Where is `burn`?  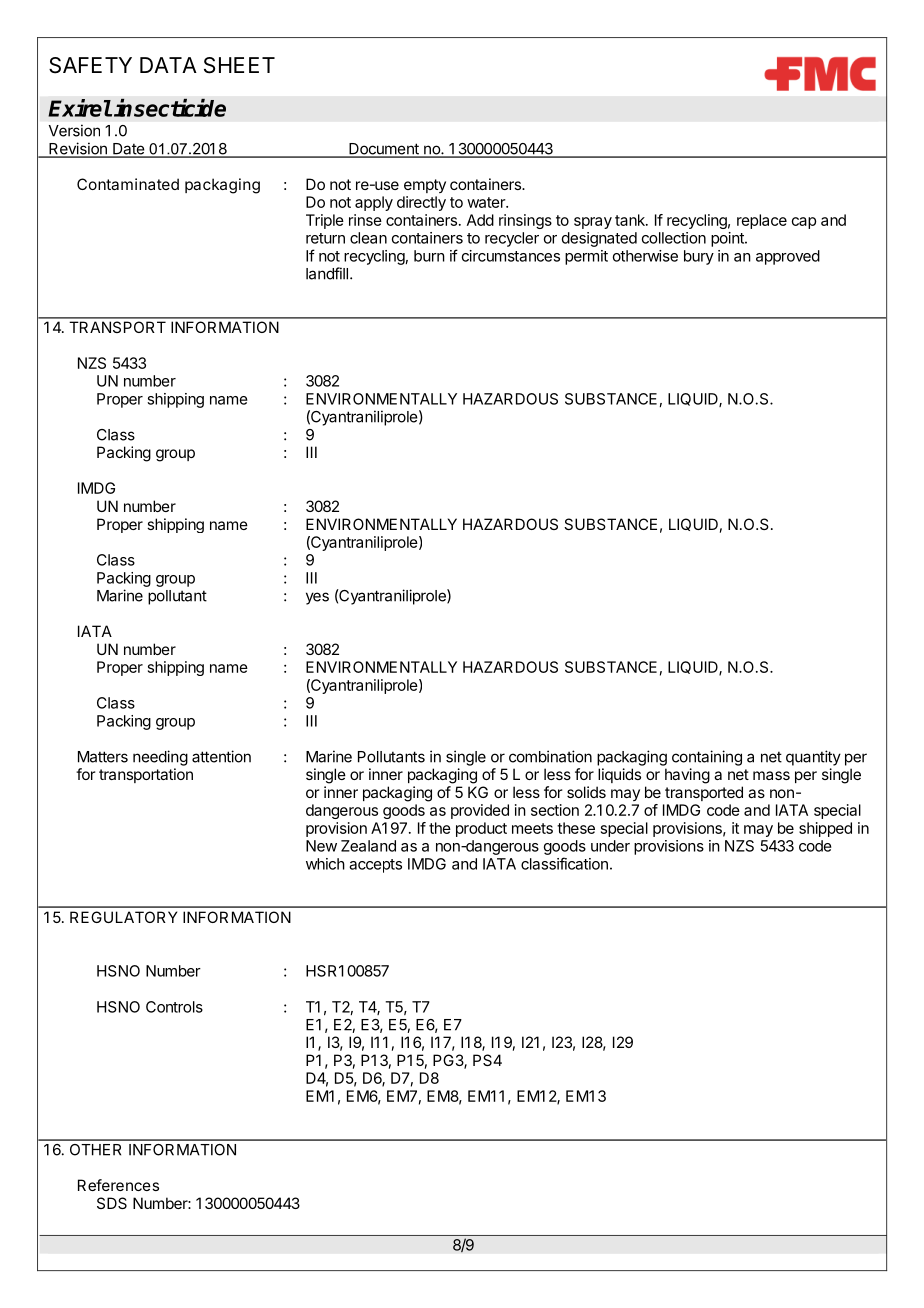 burn is located at coordinates (429, 256).
